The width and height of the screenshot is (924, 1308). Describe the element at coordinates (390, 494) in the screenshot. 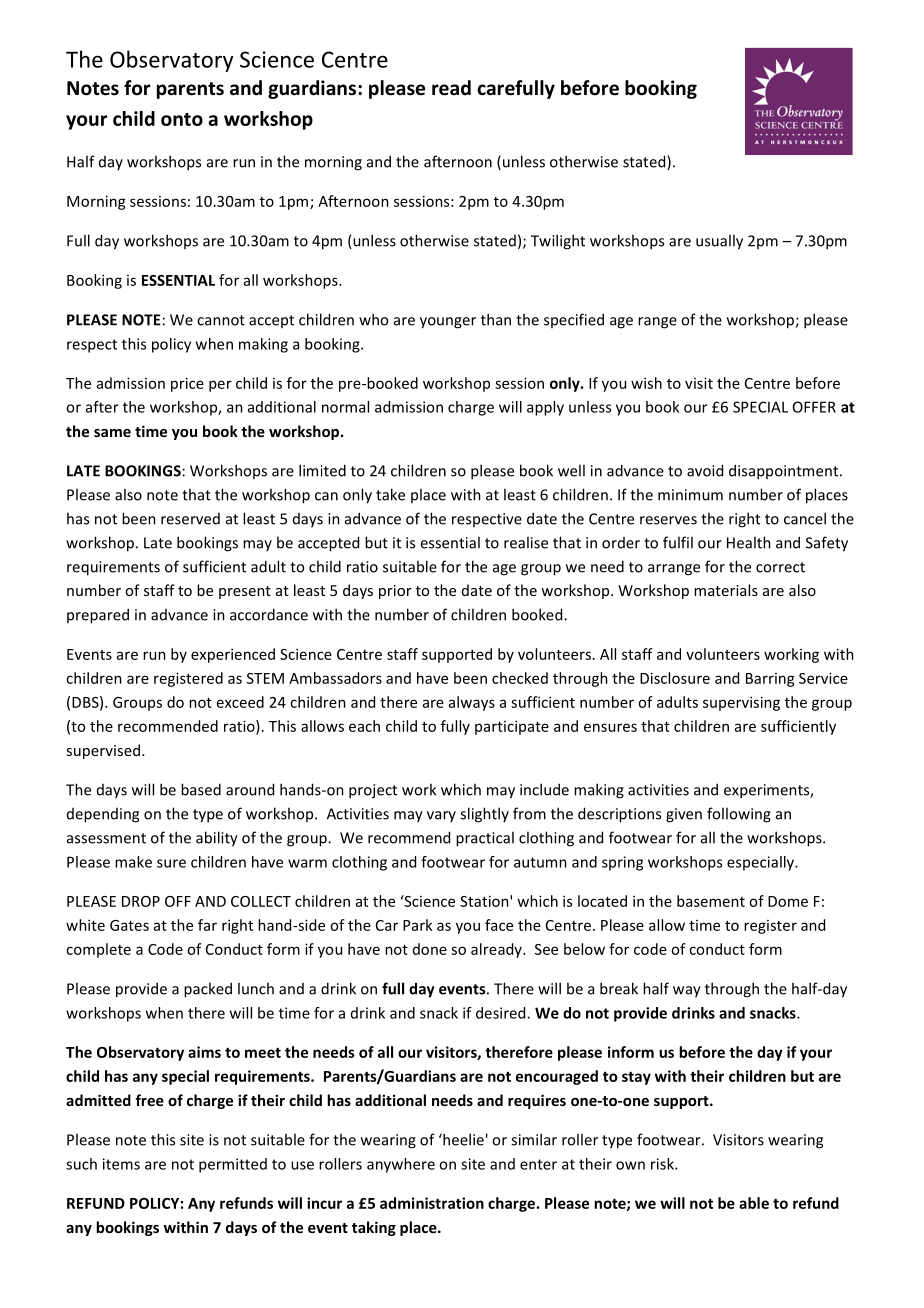

I see `take` at that location.
